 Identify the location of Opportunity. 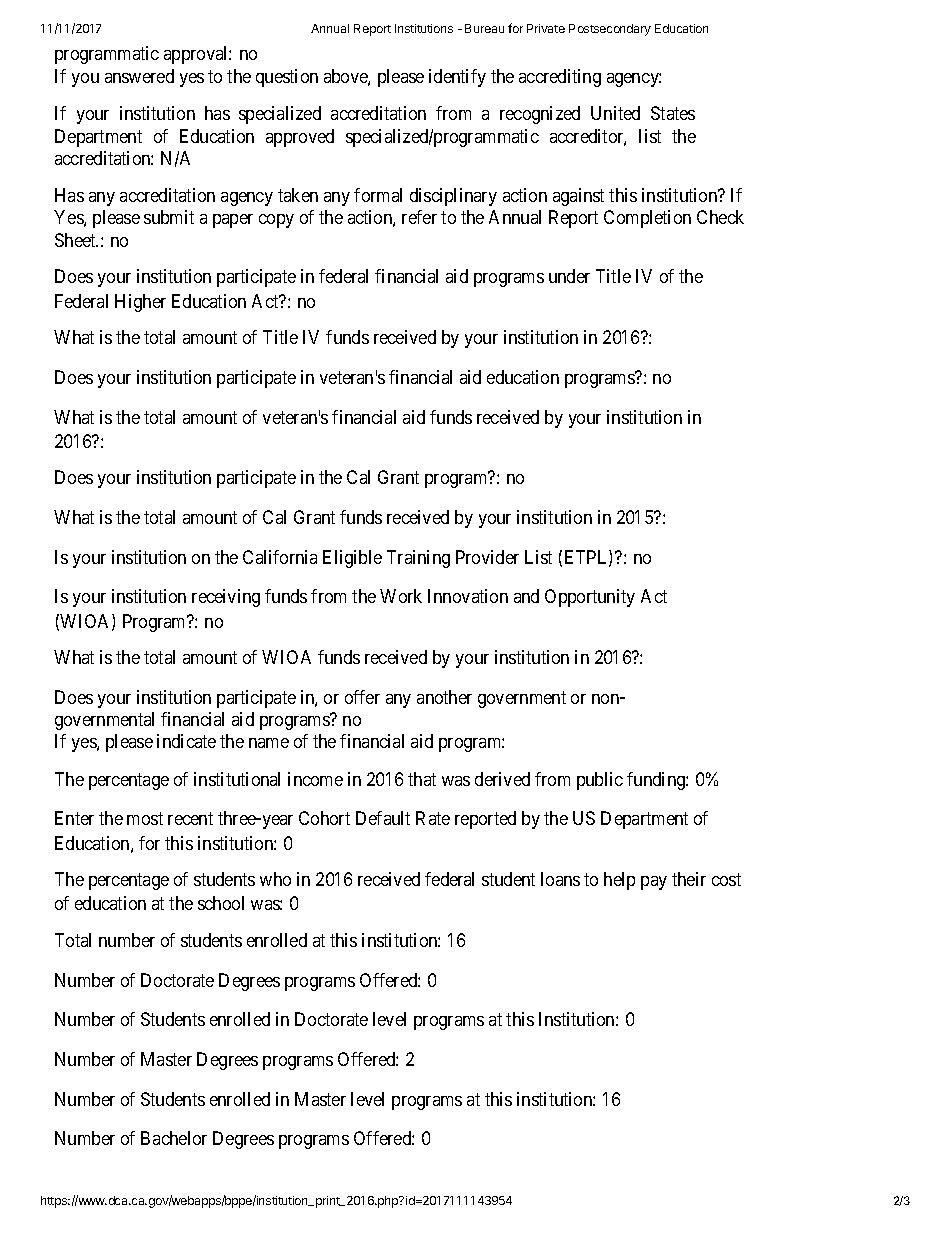
(590, 598).
